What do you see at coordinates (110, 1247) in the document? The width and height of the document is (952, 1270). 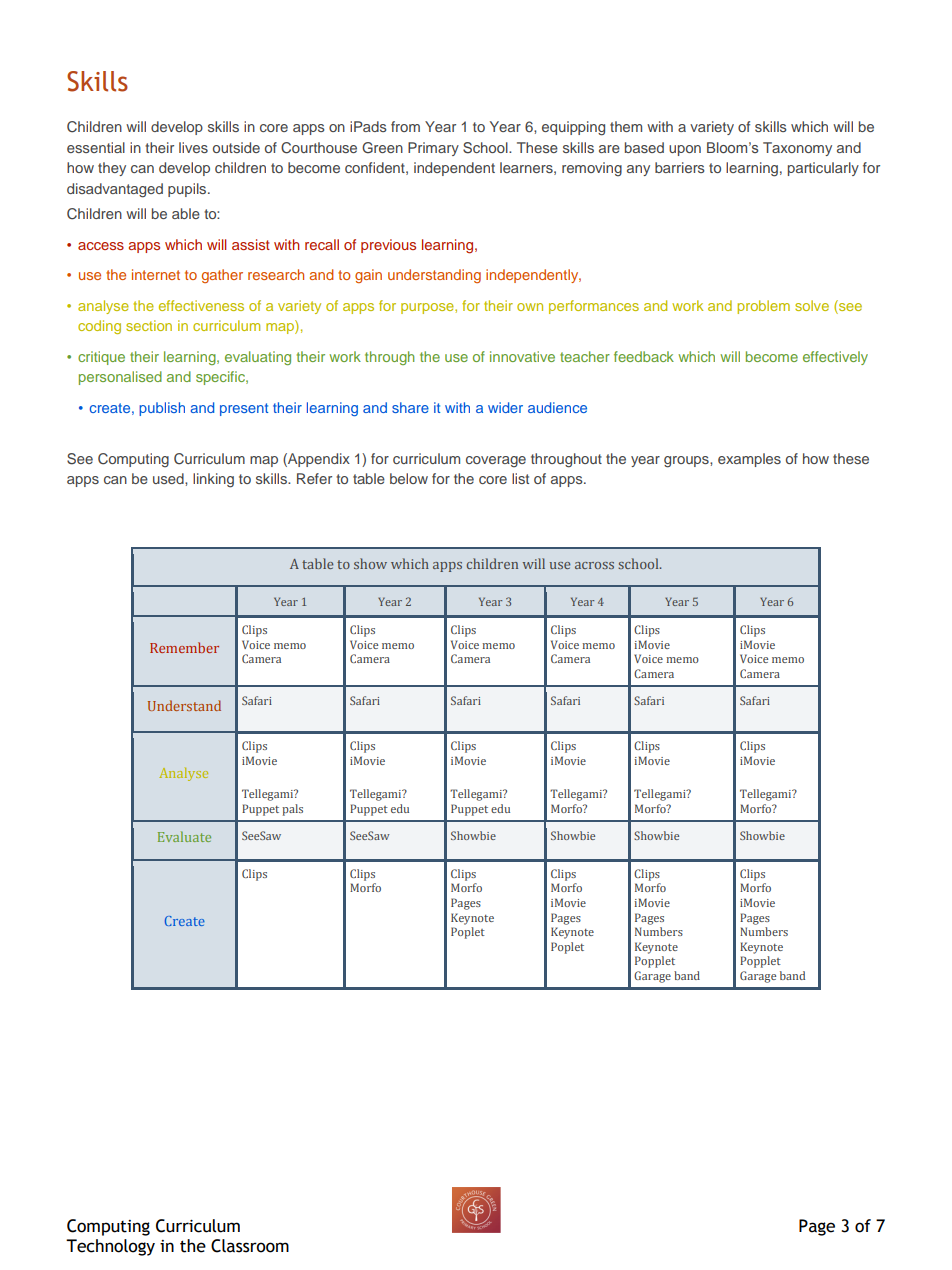 I see `Technology` at bounding box center [110, 1247].
